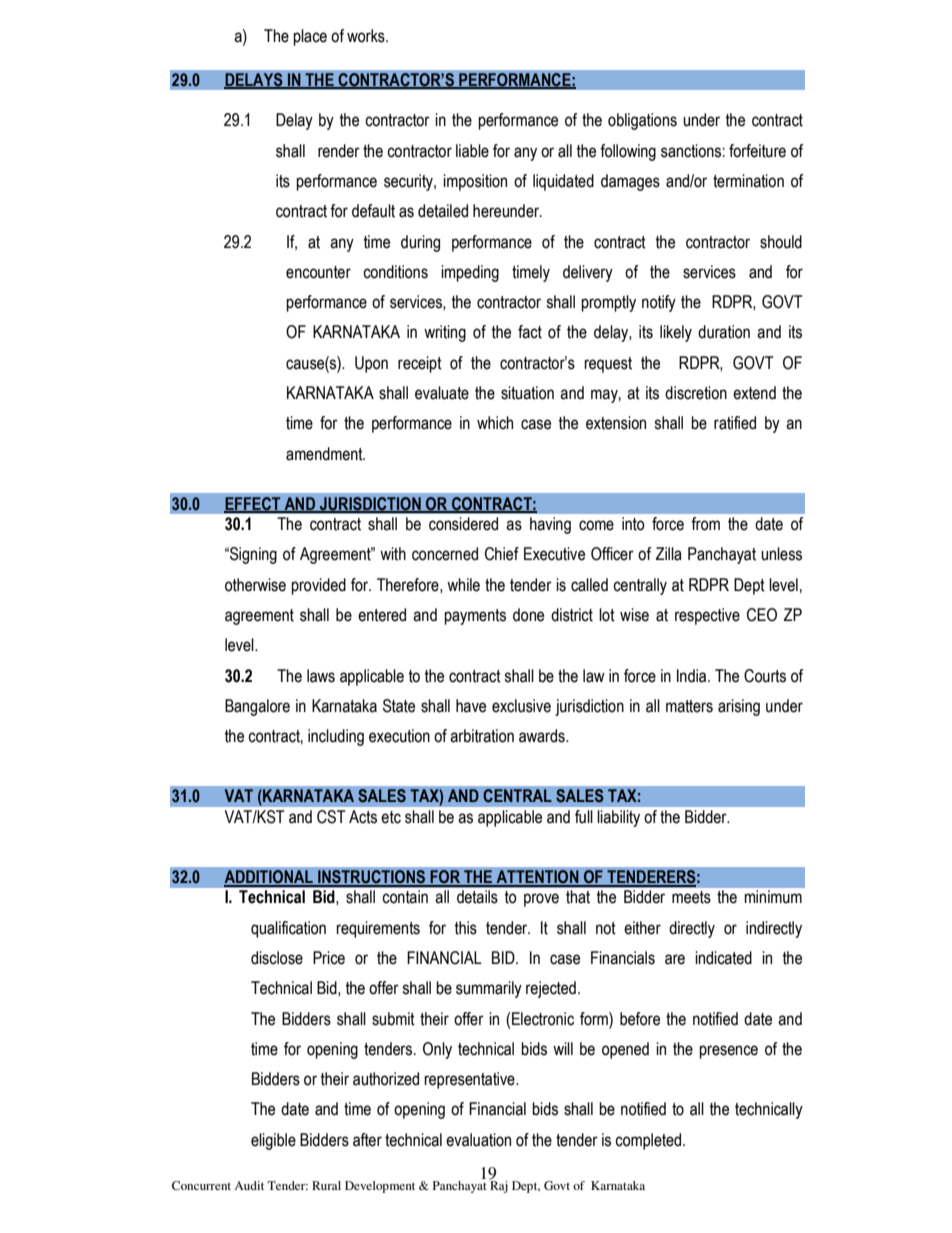 This image has height=1233, width=952. What do you see at coordinates (649, 1141) in the image?
I see `completed` at bounding box center [649, 1141].
